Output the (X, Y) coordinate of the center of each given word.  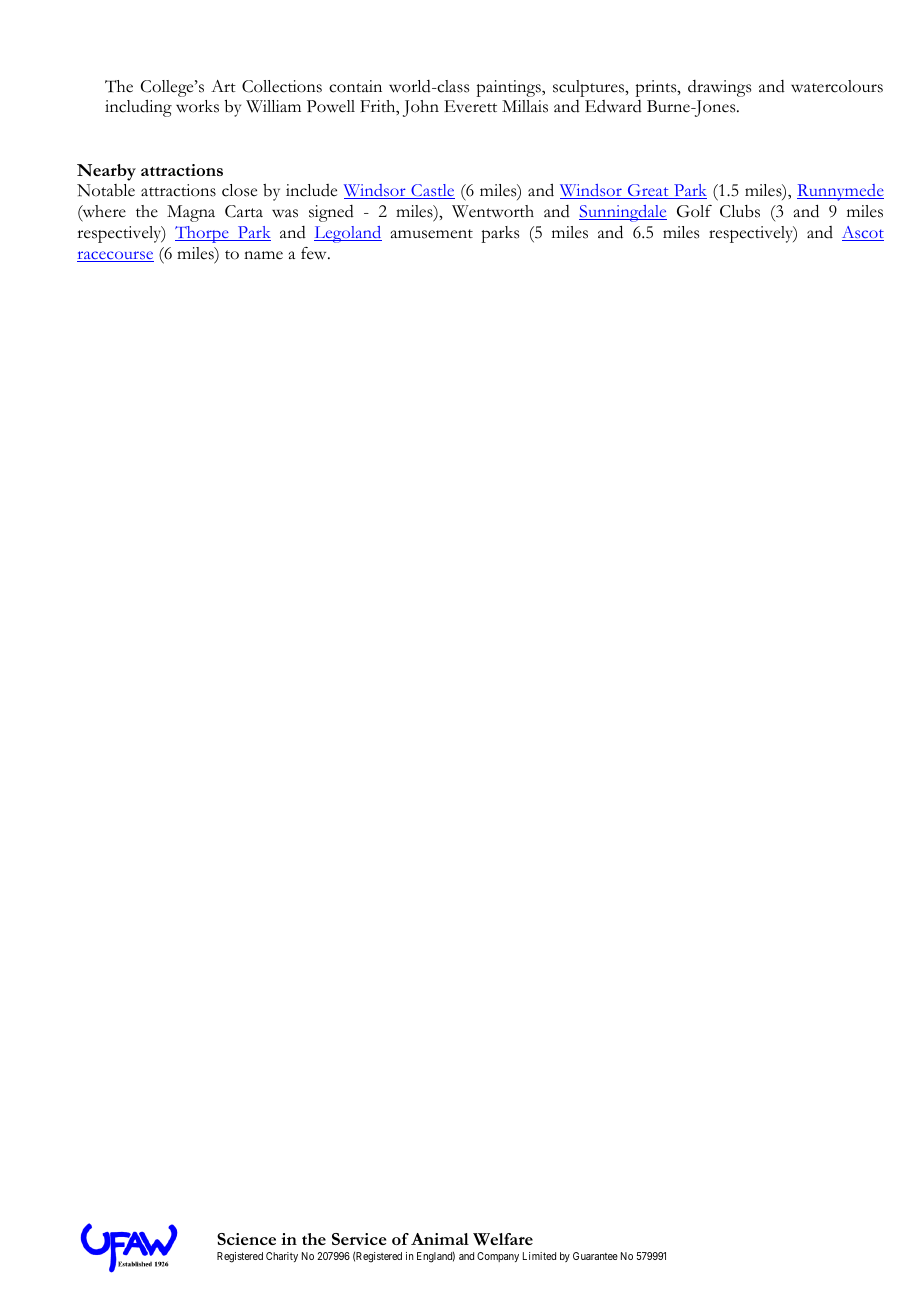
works (197, 106)
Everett (470, 106)
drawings (719, 88)
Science (246, 1239)
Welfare (503, 1239)
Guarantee (595, 1256)
